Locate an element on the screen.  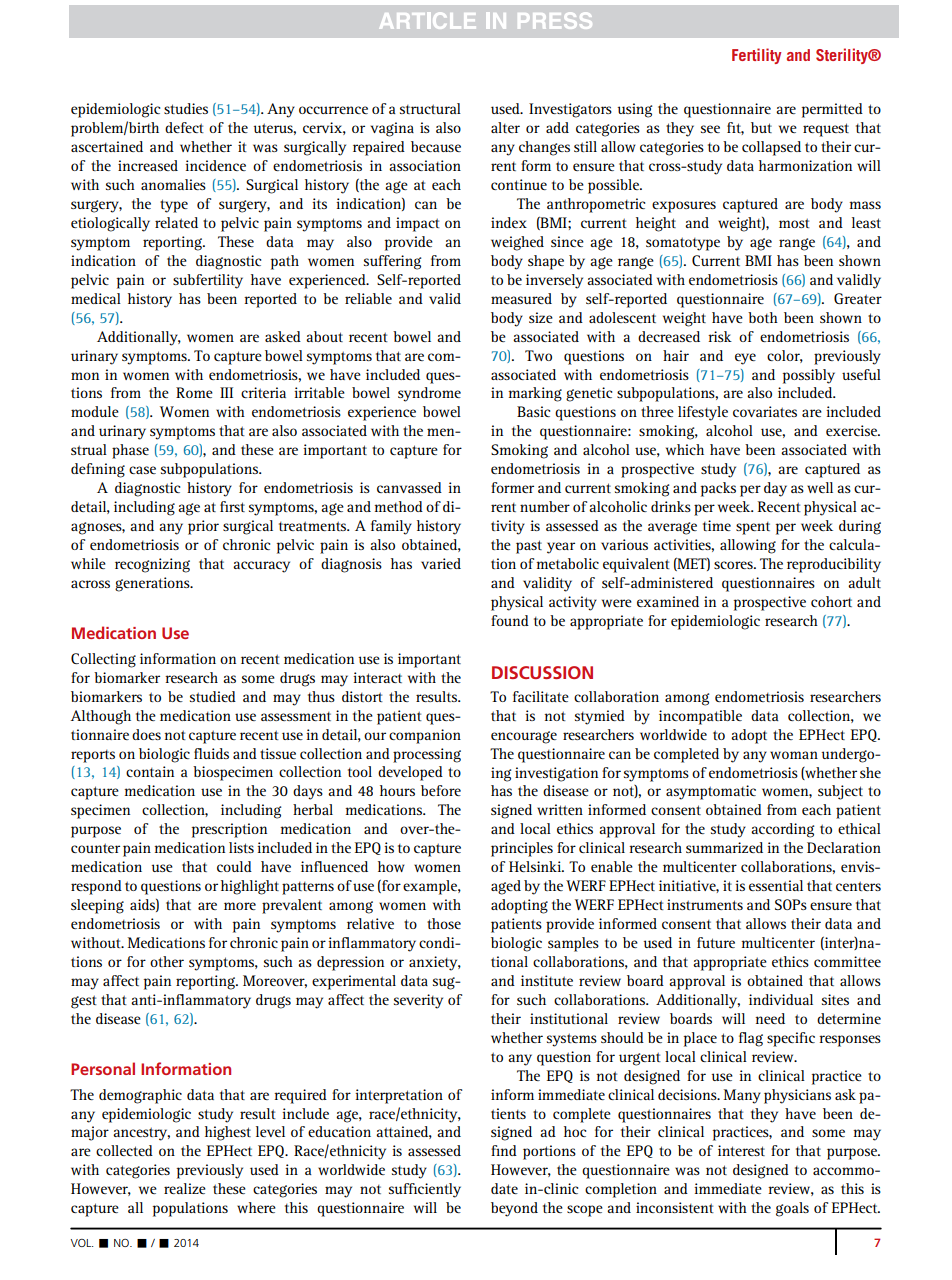
those is located at coordinates (444, 923).
